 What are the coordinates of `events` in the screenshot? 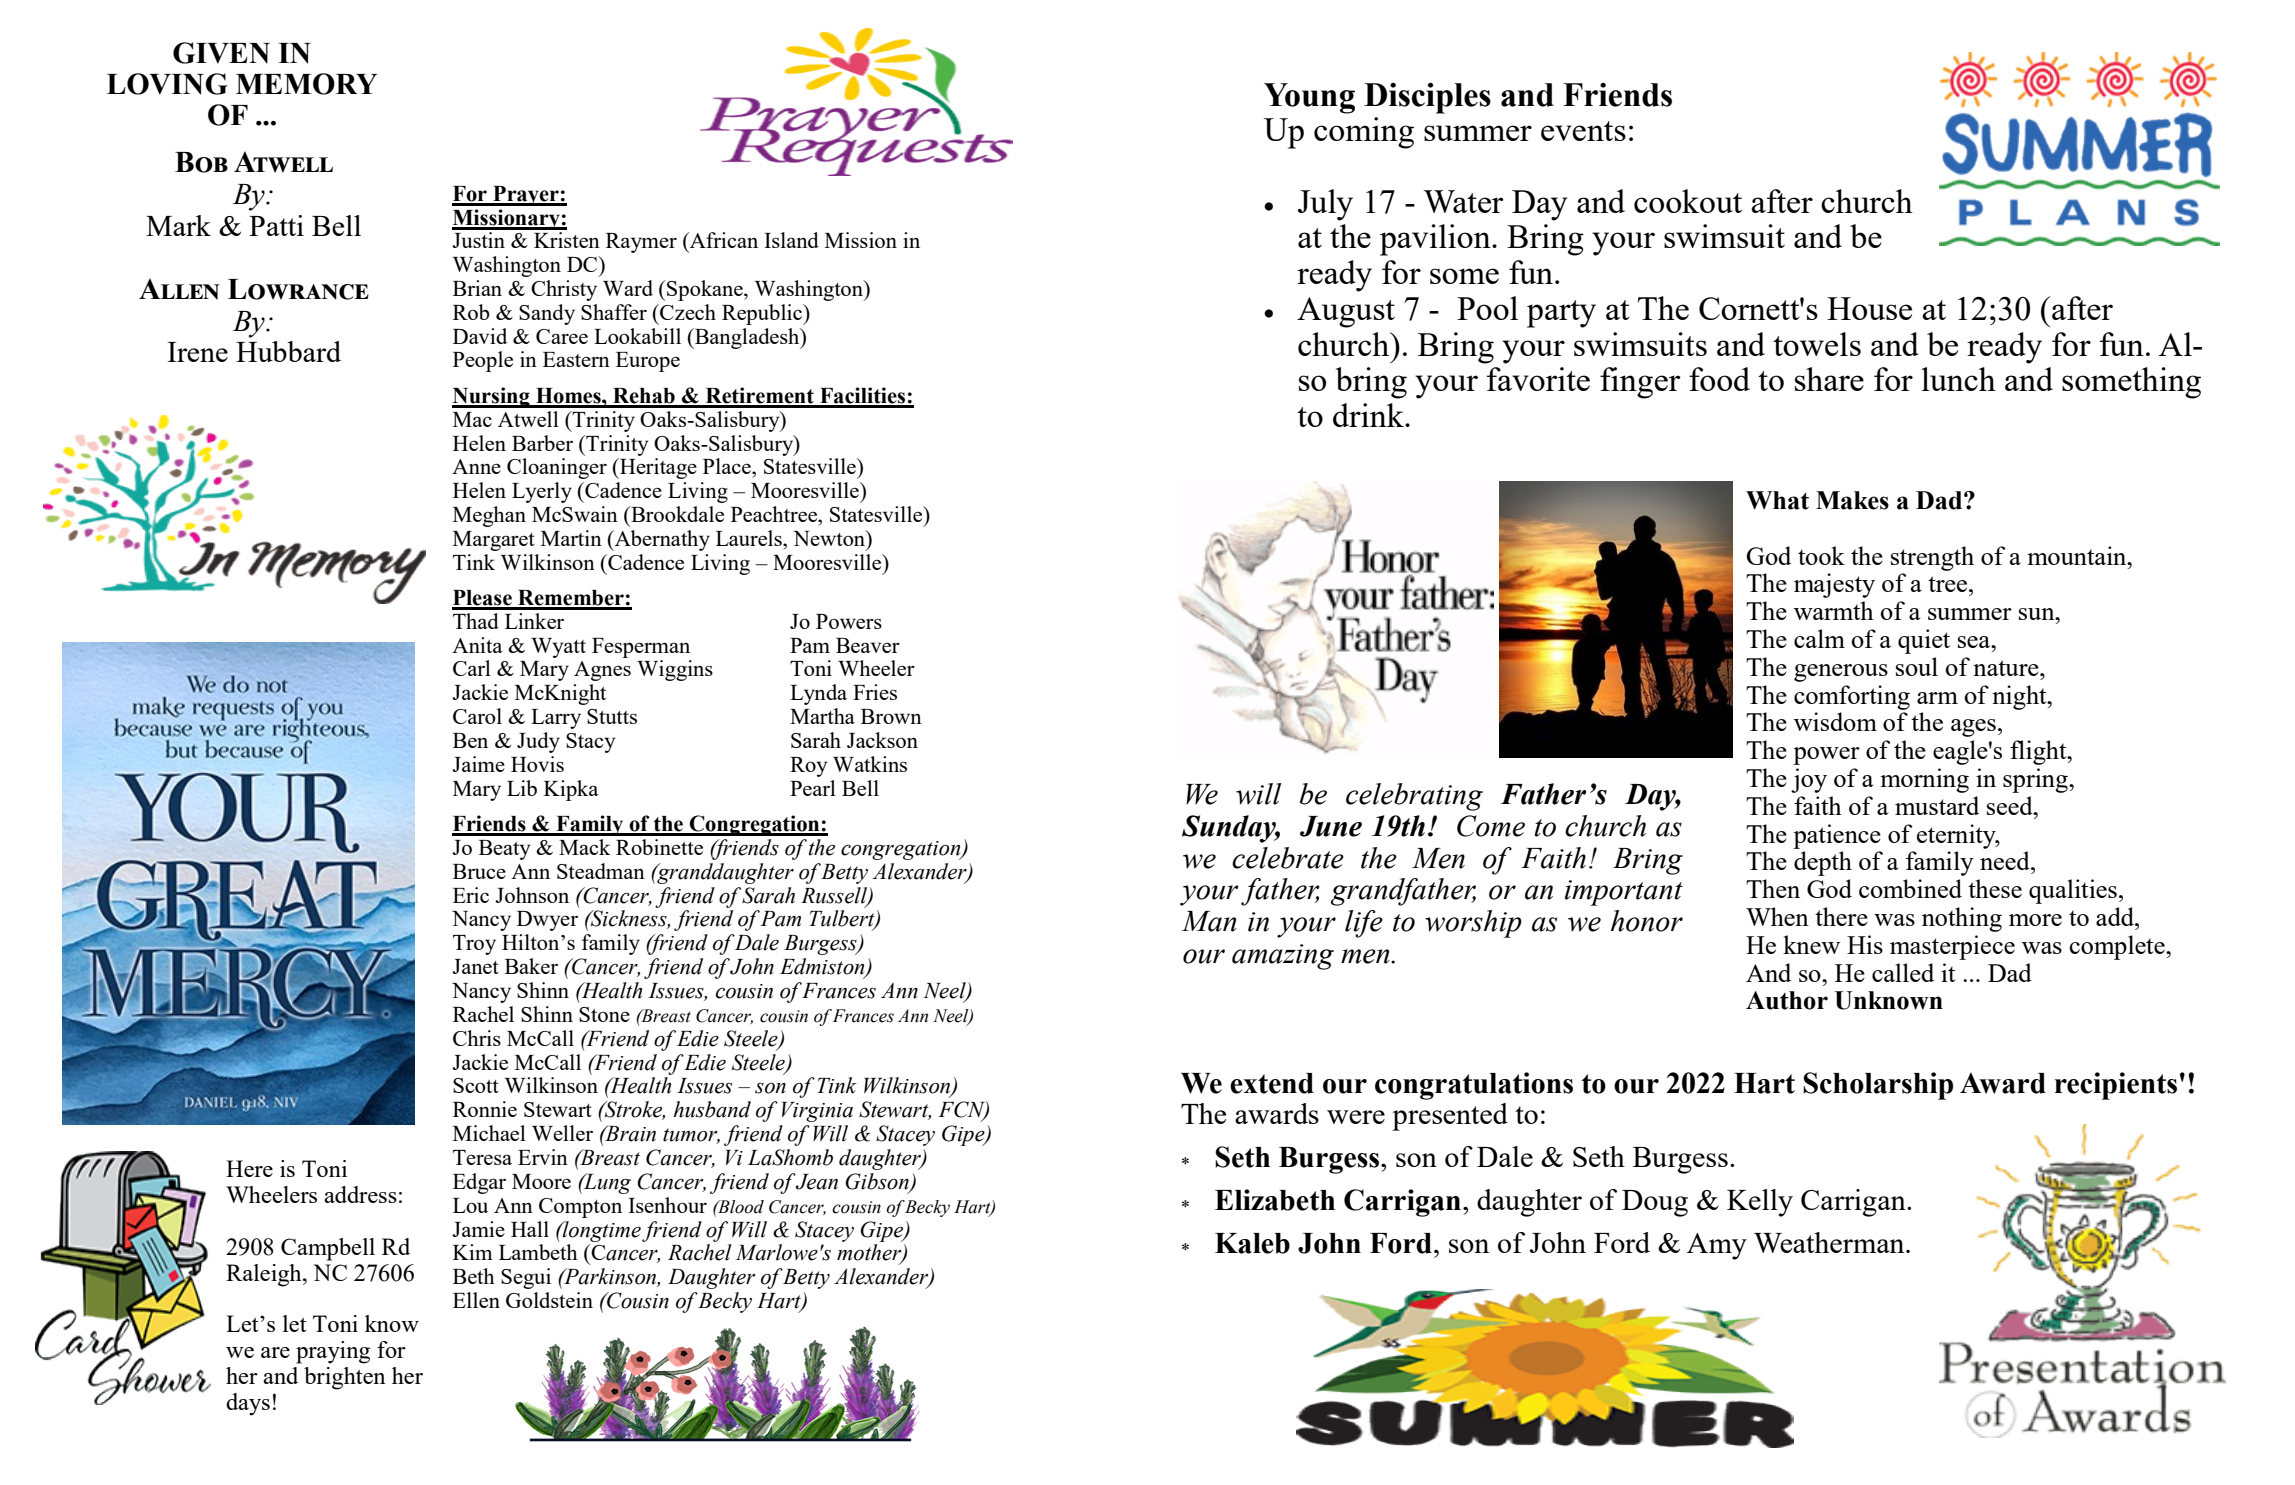 It's located at (1583, 131).
